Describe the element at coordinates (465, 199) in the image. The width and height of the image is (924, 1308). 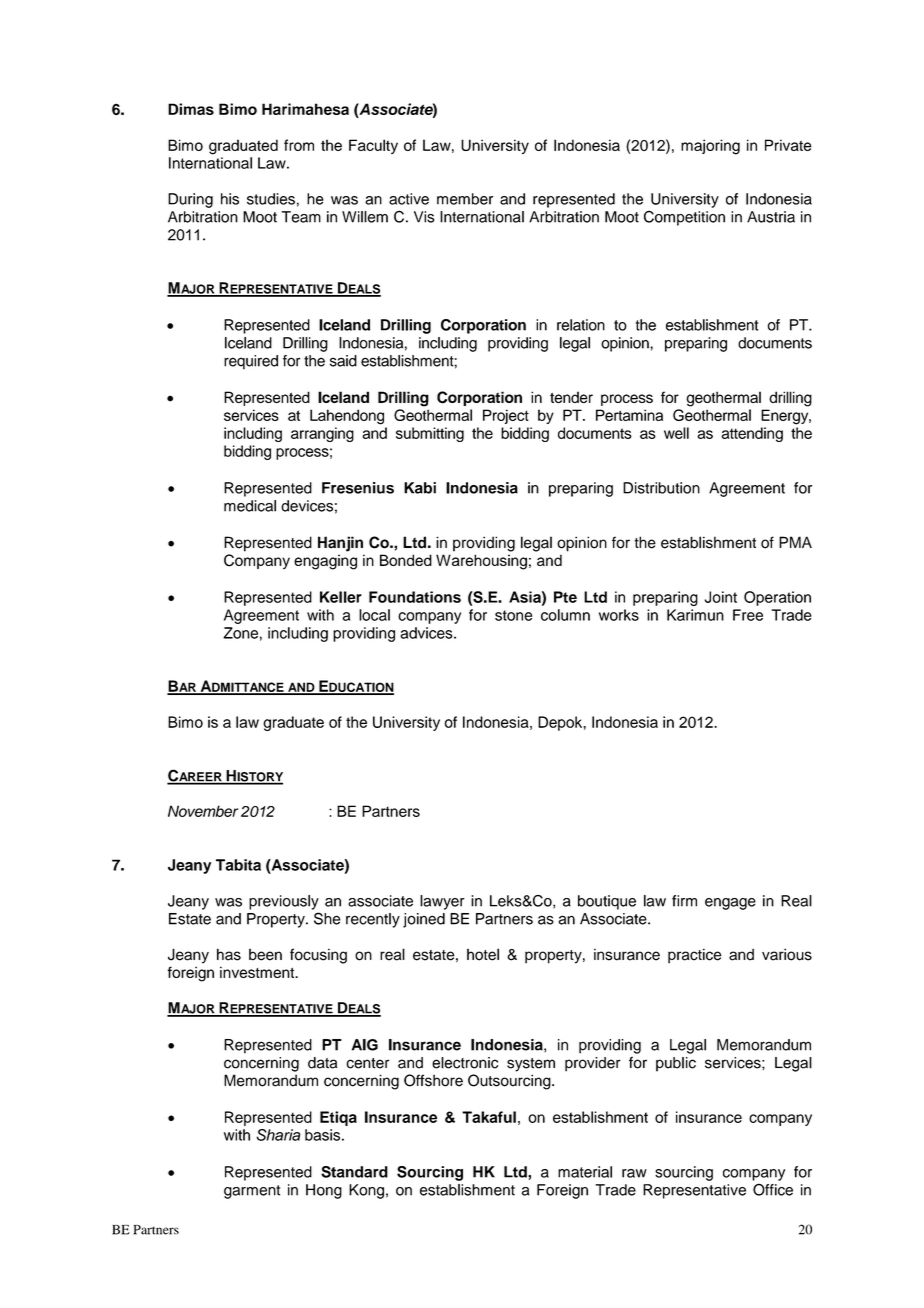
I see `member` at that location.
